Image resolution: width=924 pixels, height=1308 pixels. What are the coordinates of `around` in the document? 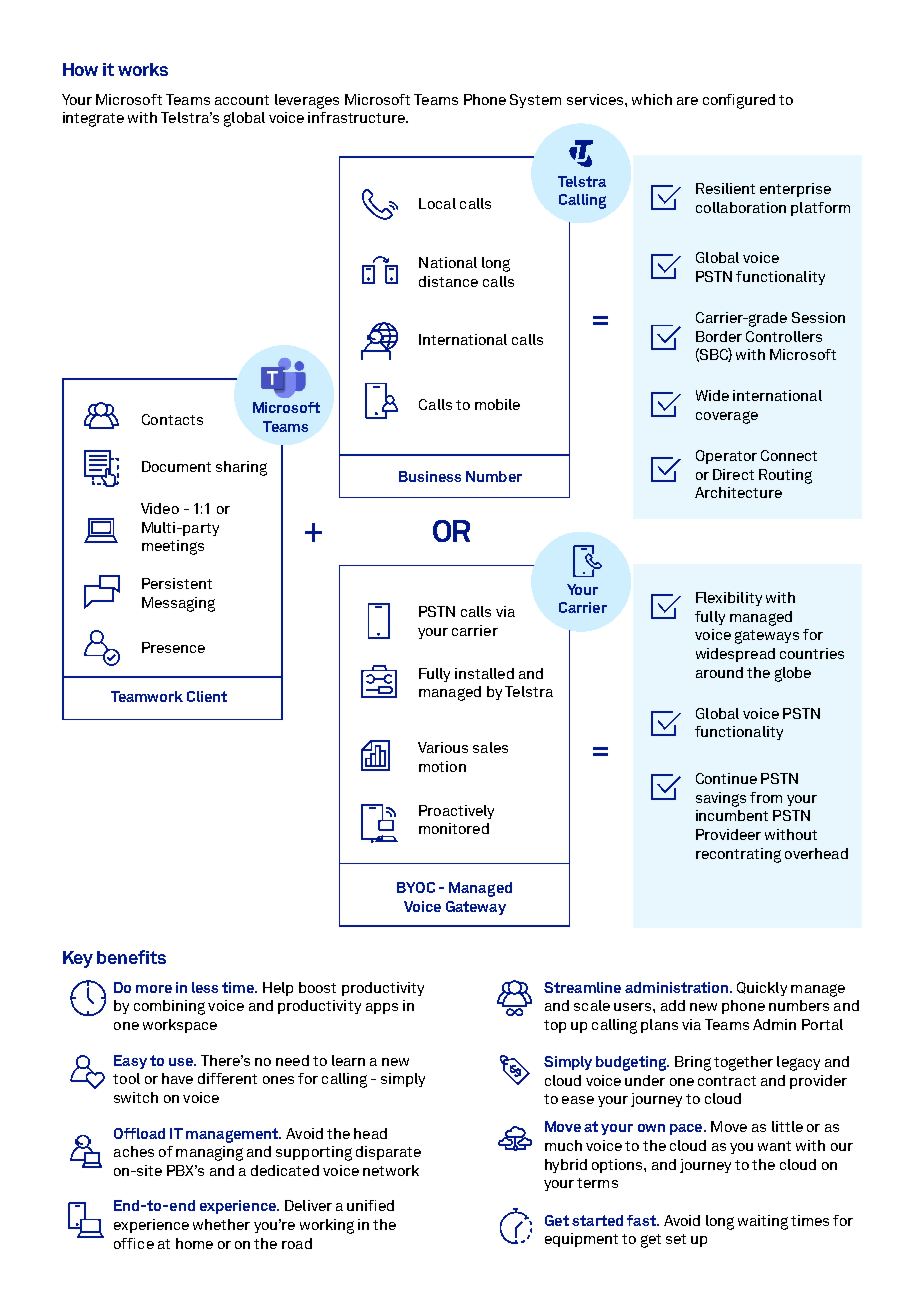 It's located at (719, 672).
